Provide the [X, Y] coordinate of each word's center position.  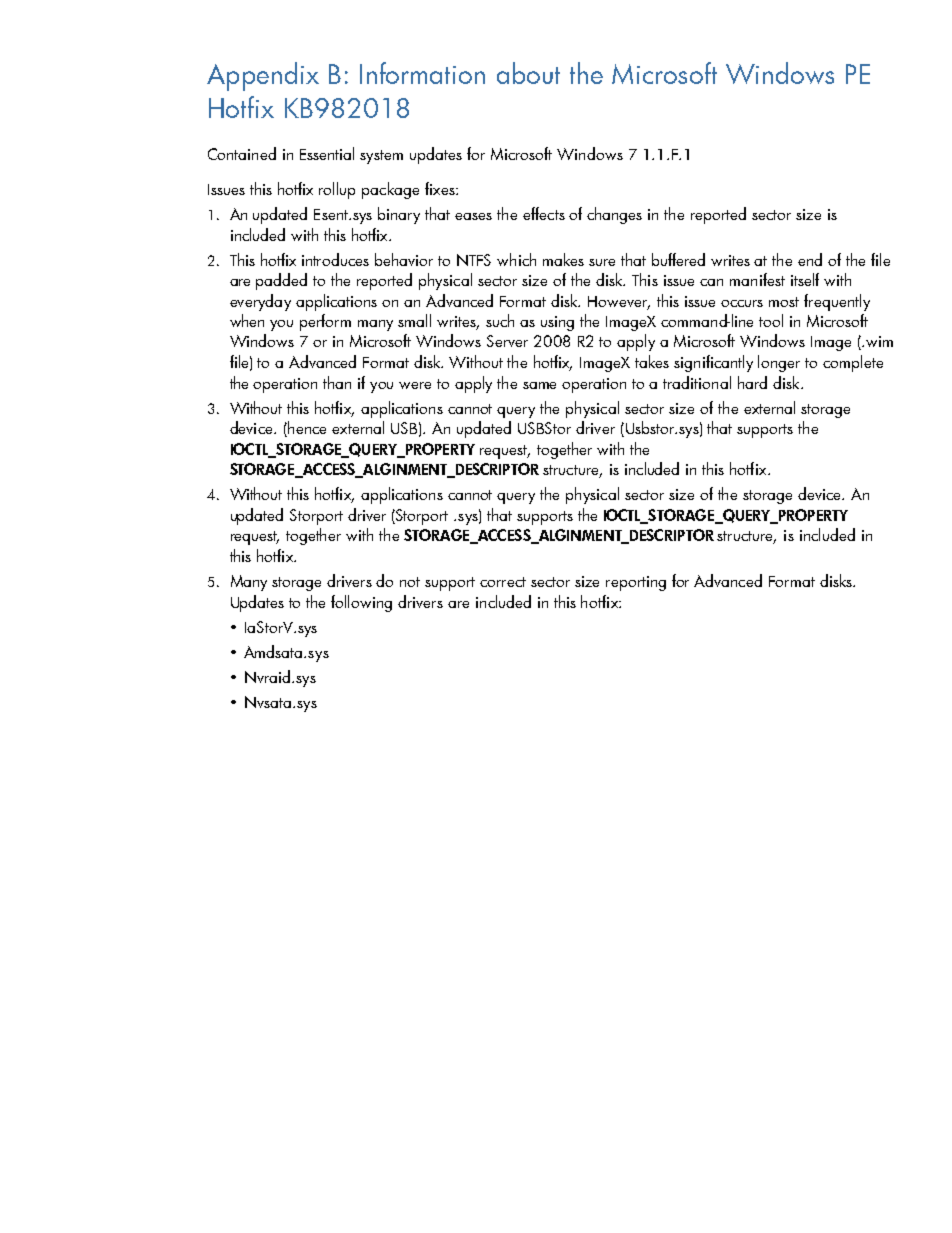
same [539, 385]
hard [752, 382]
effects [544, 213]
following [361, 603]
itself [805, 279]
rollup [337, 190]
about [528, 73]
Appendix [263, 76]
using [557, 323]
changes [614, 215]
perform [325, 322]
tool [771, 320]
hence [306, 429]
